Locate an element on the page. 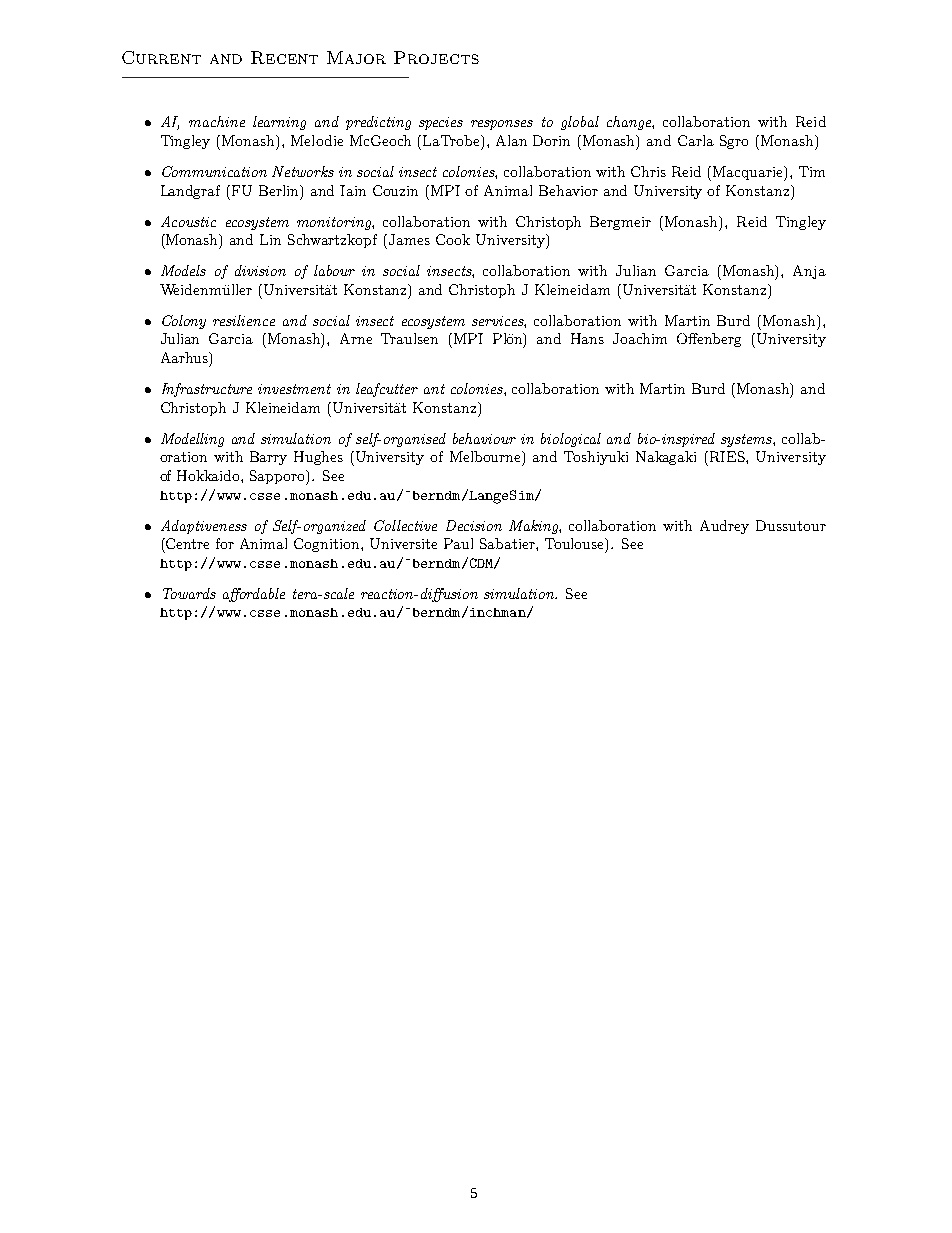  change is located at coordinates (630, 123).
